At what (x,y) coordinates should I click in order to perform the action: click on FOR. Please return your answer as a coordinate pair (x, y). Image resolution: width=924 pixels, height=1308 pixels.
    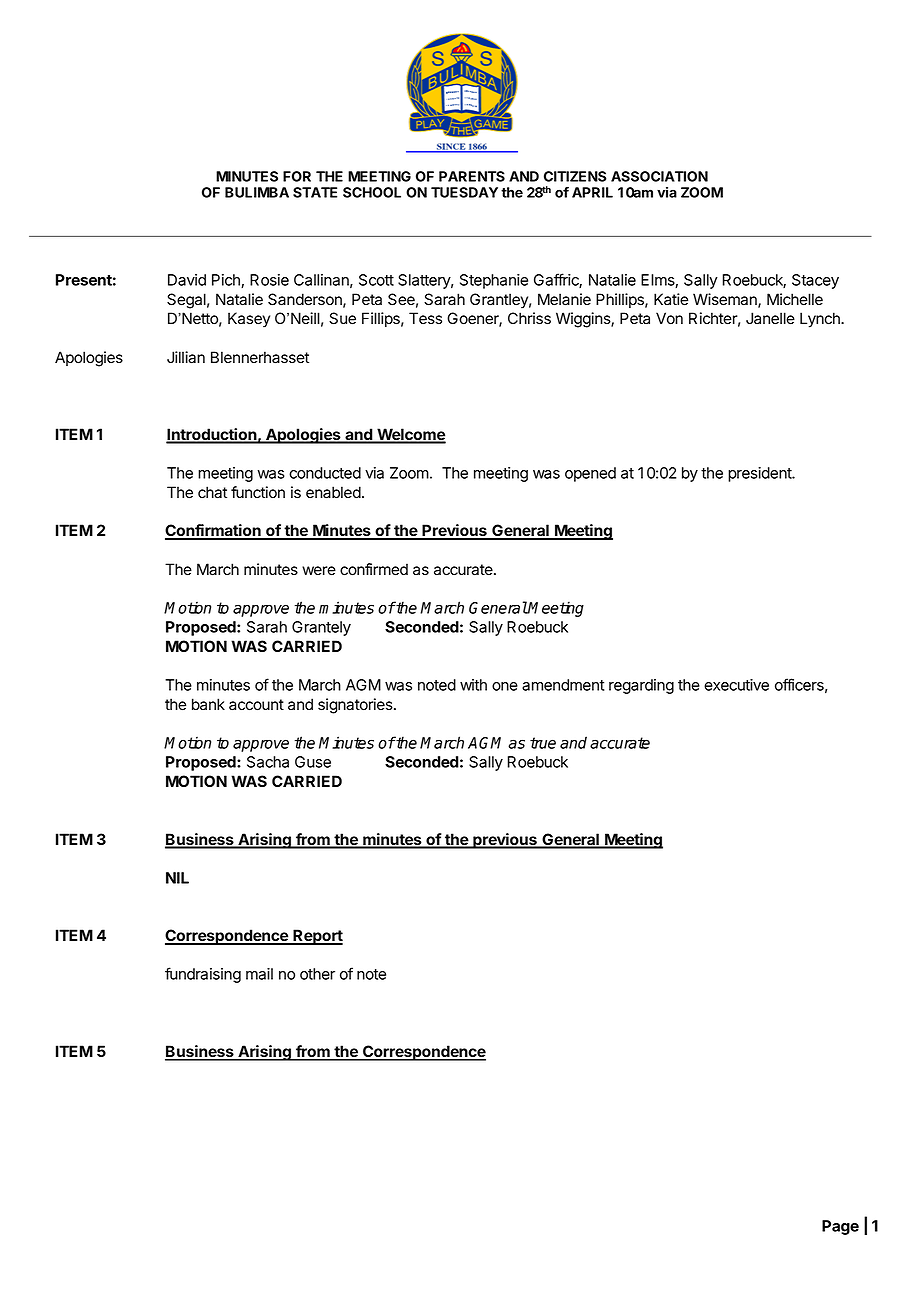
    Looking at the image, I should click on (297, 176).
